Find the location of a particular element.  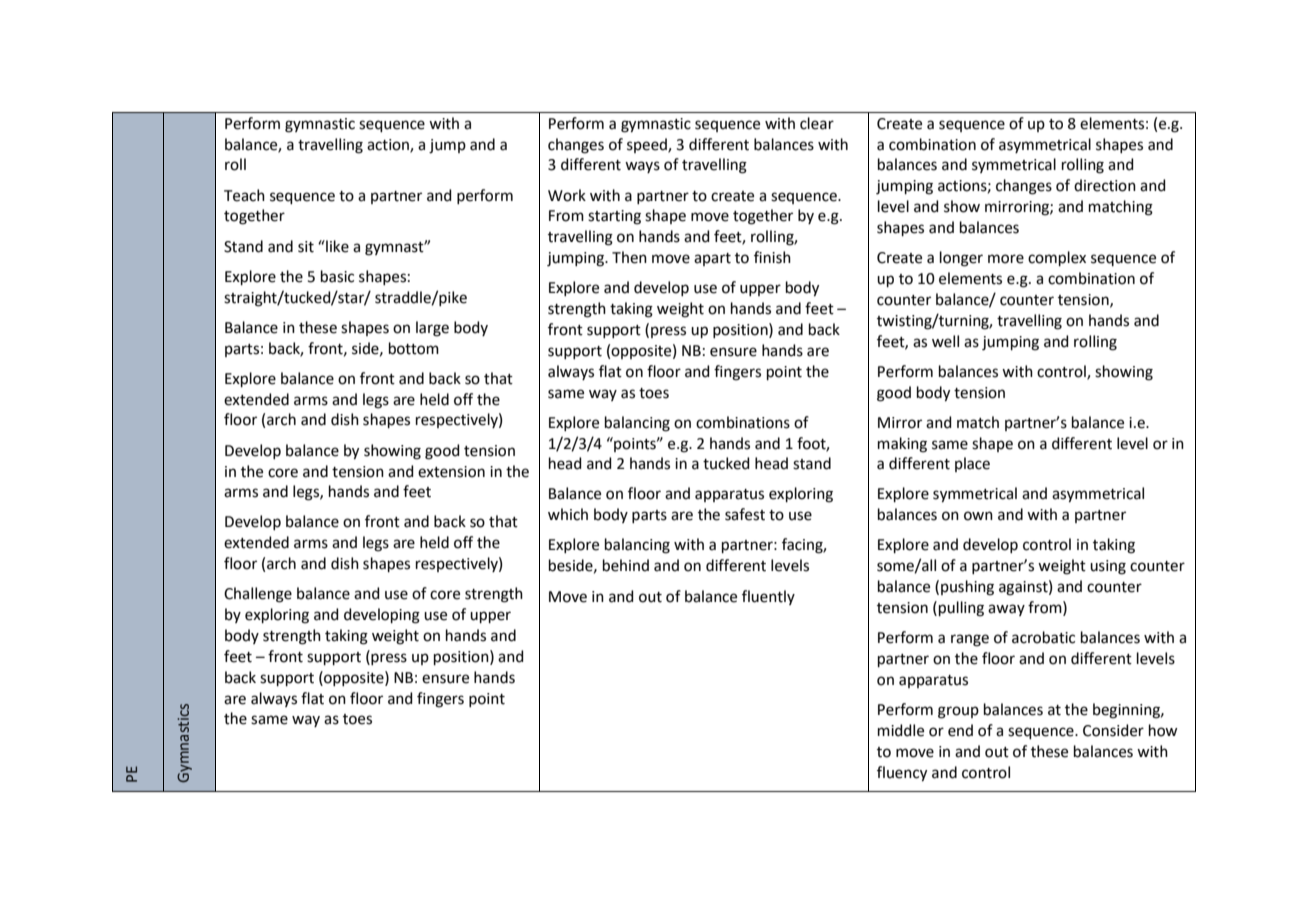

fluency is located at coordinates (902, 774).
